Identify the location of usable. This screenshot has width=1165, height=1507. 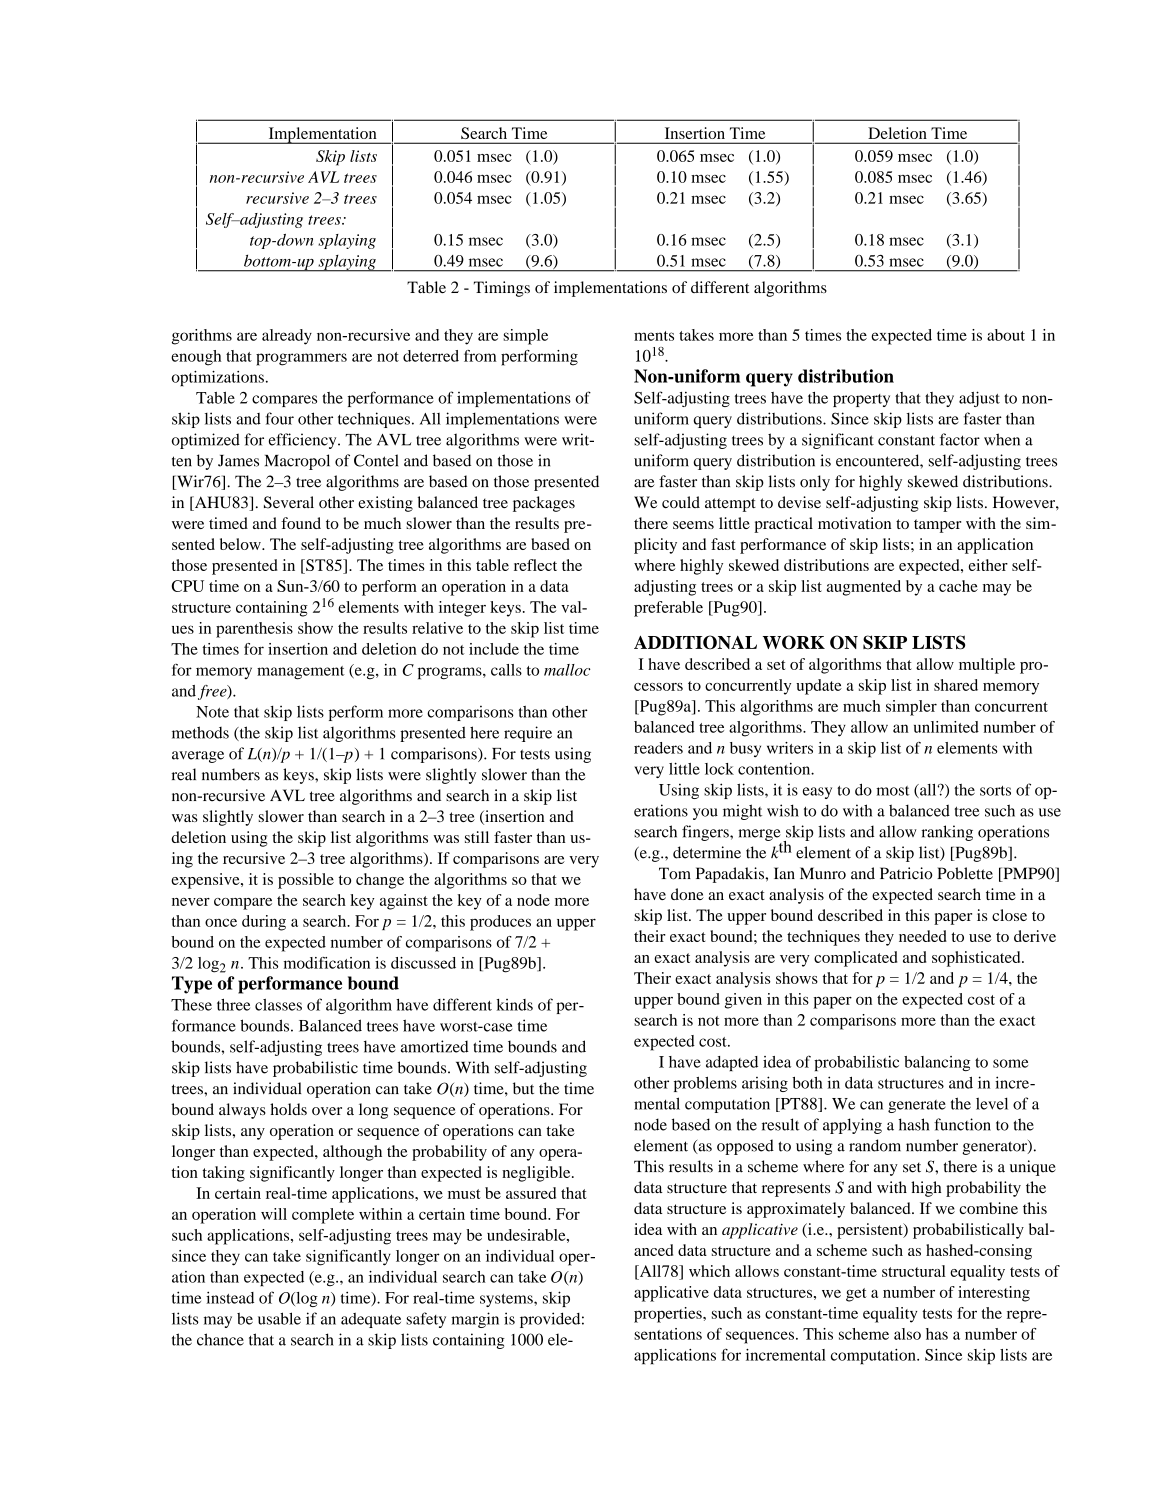
(279, 1318).
